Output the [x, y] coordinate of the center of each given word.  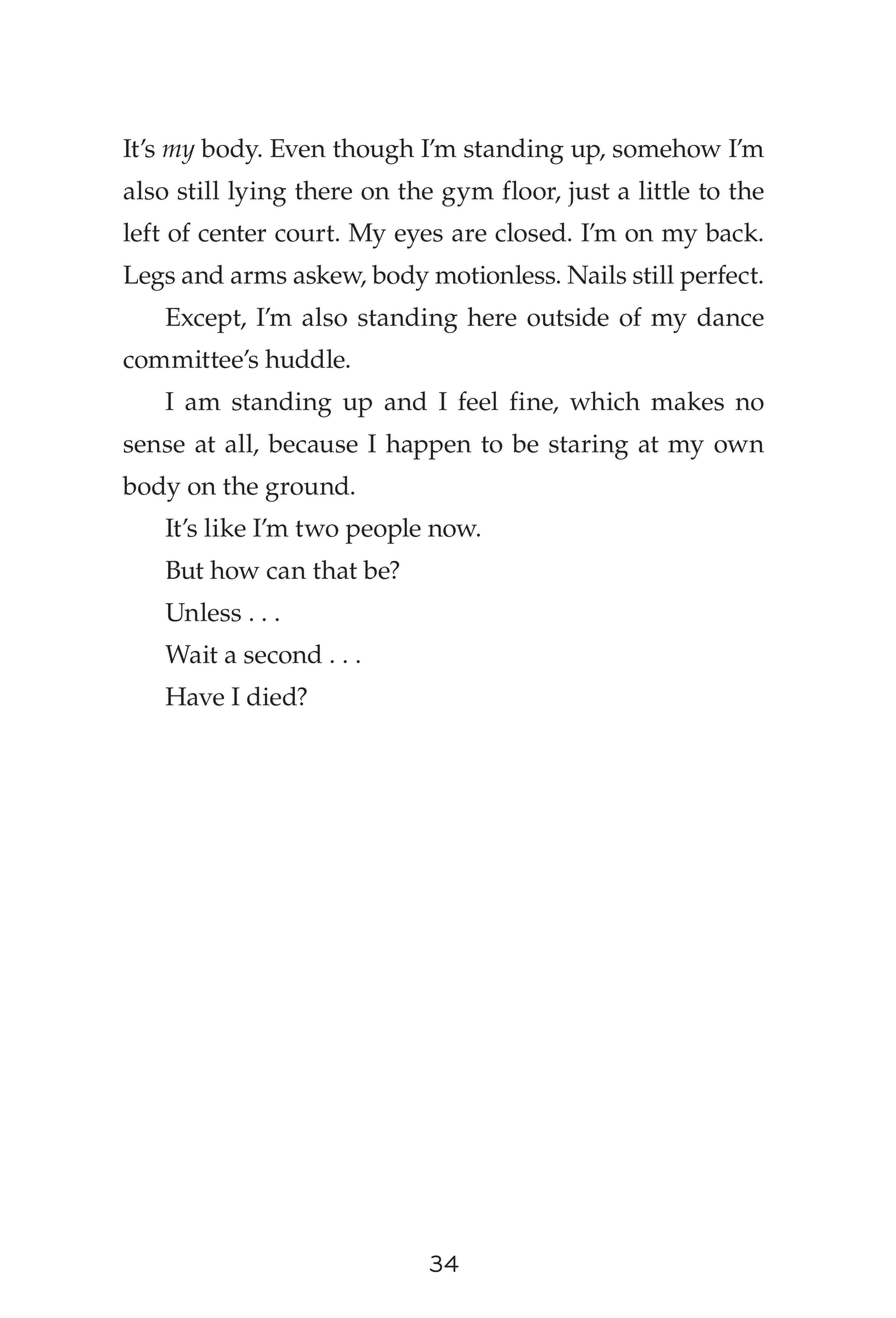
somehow [667, 148]
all [240, 444]
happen [428, 446]
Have [195, 696]
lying [257, 193]
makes [687, 401]
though [373, 151]
